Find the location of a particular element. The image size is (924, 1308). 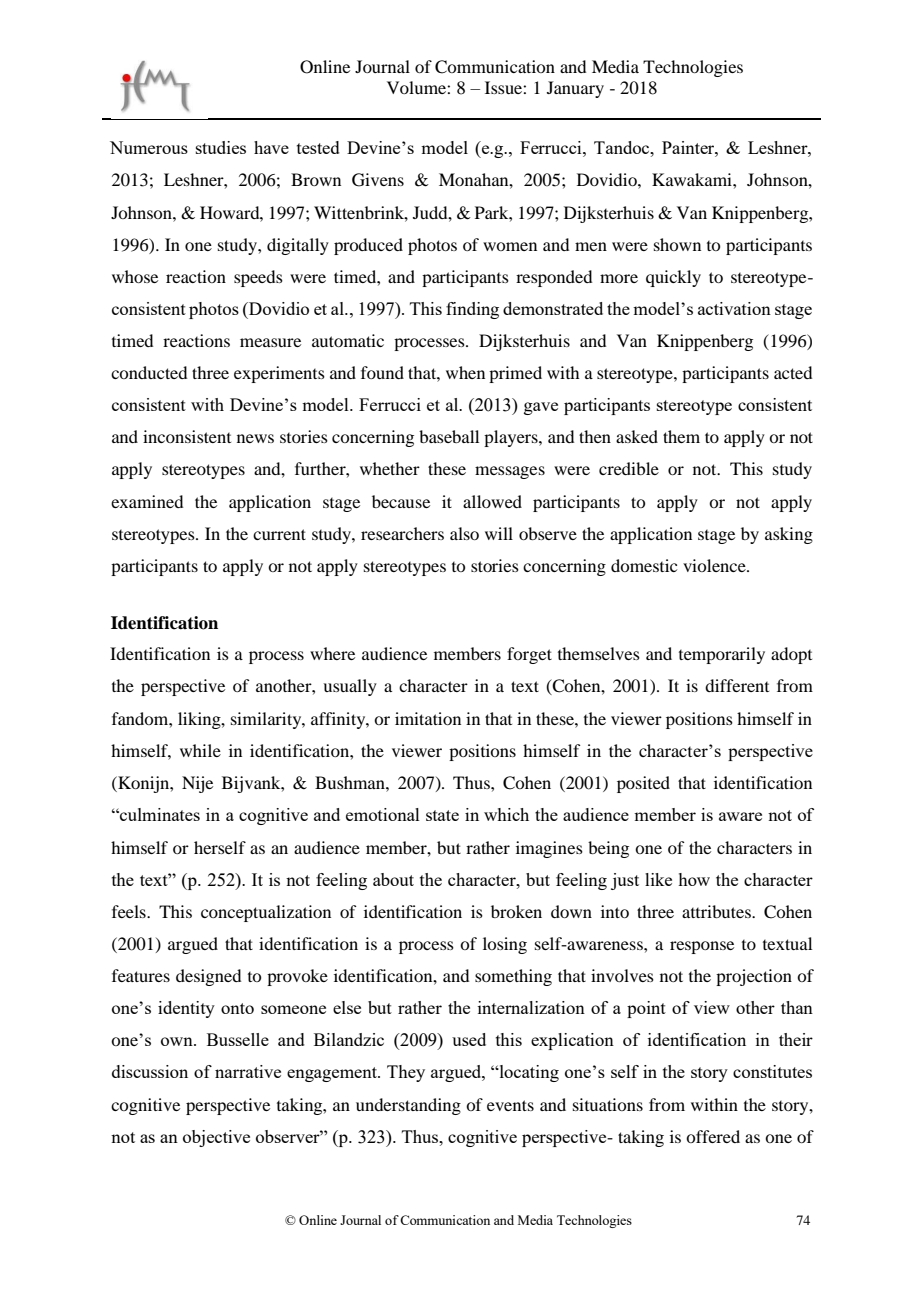

temporarily is located at coordinates (722, 655).
